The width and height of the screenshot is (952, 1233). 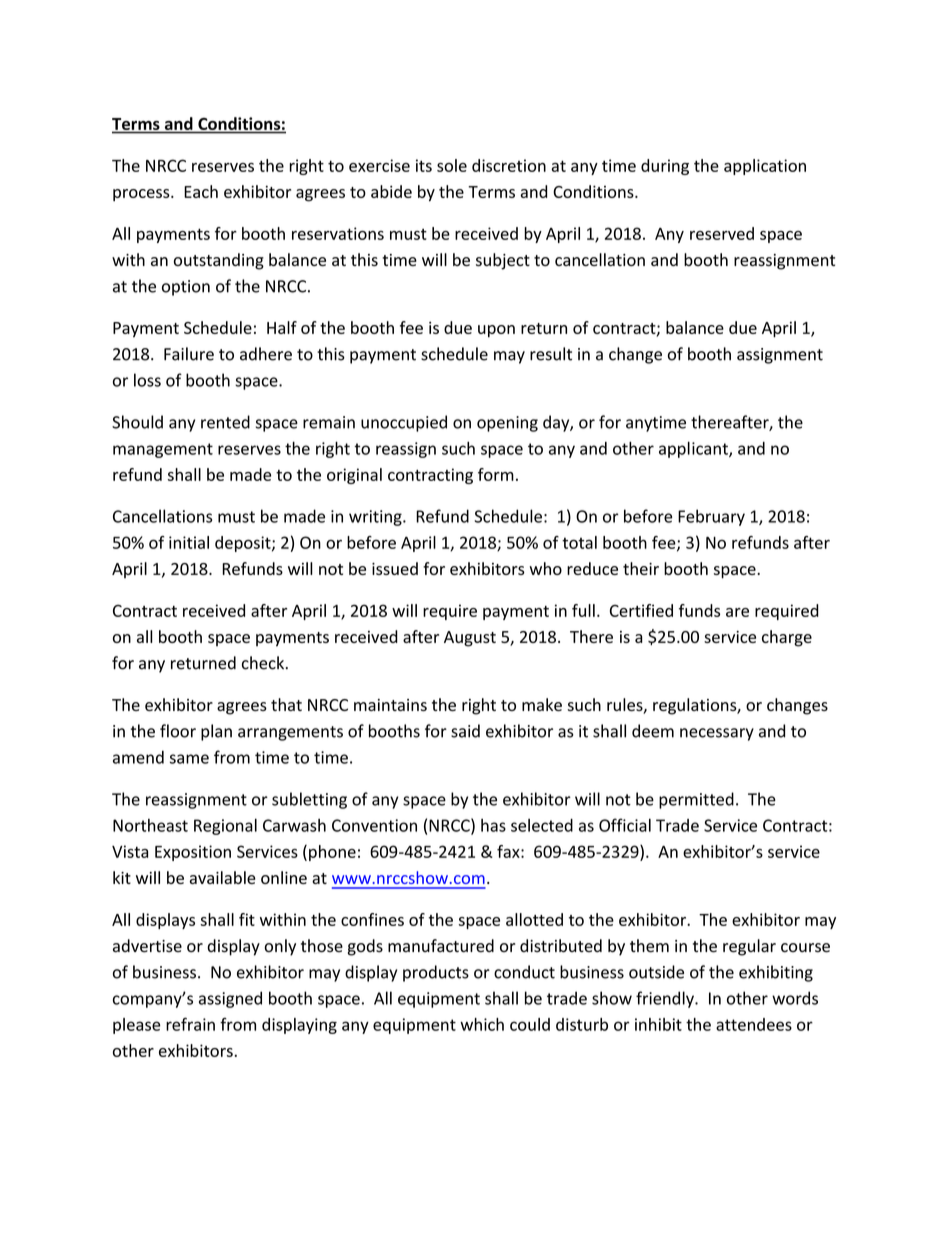 I want to click on Each, so click(x=201, y=191).
